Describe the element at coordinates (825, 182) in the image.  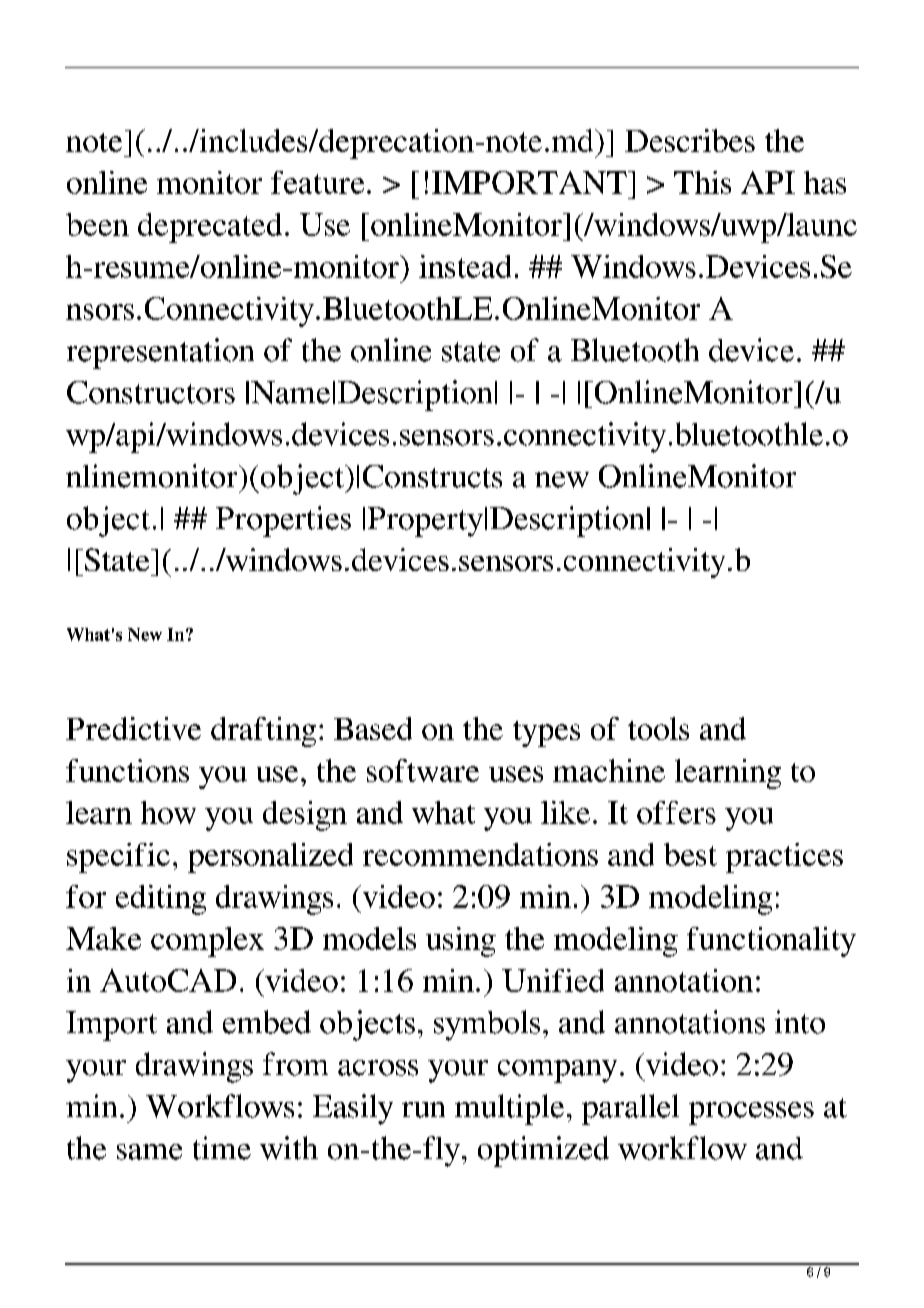
I see `has` at that location.
